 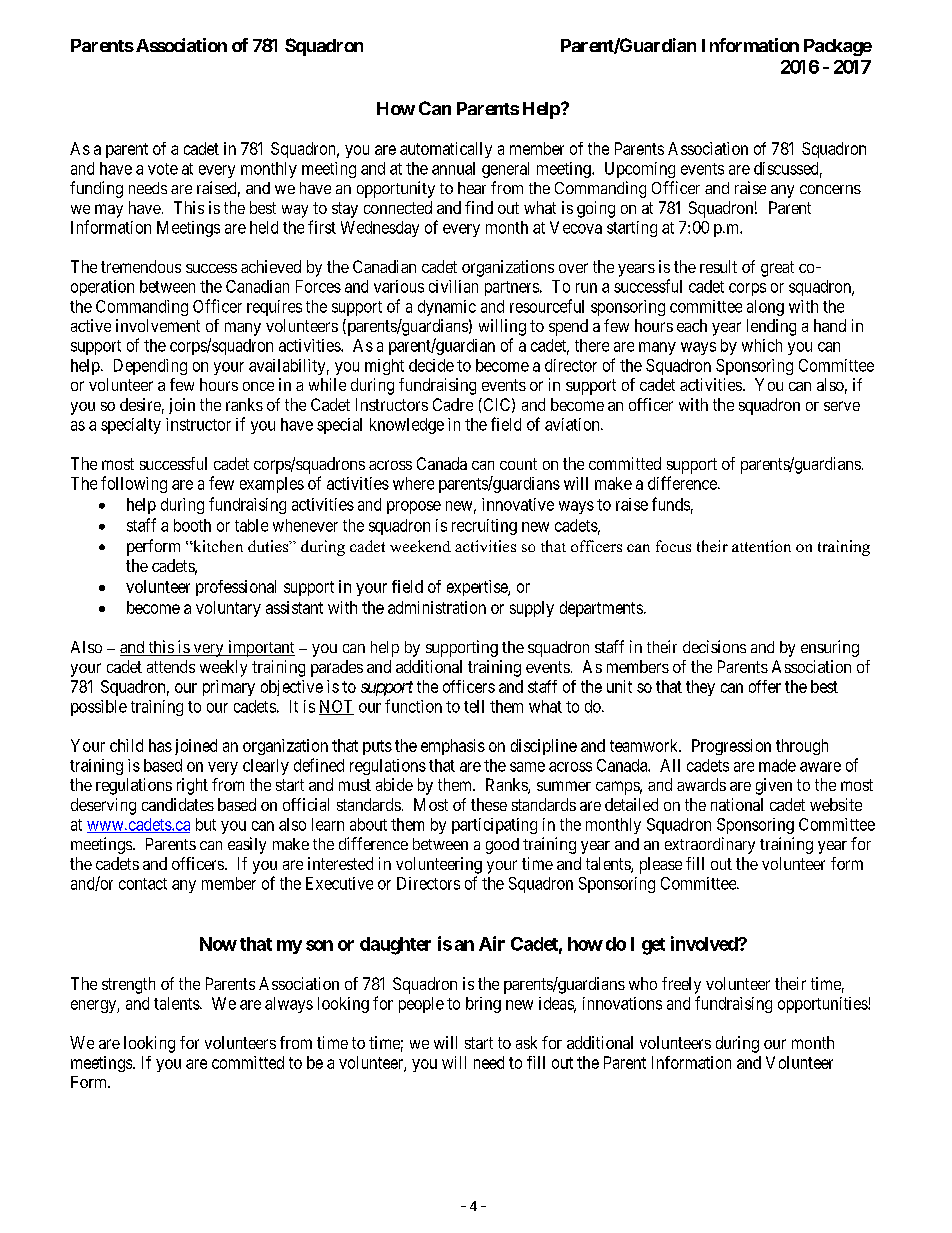 I want to click on Package, so click(x=838, y=47).
